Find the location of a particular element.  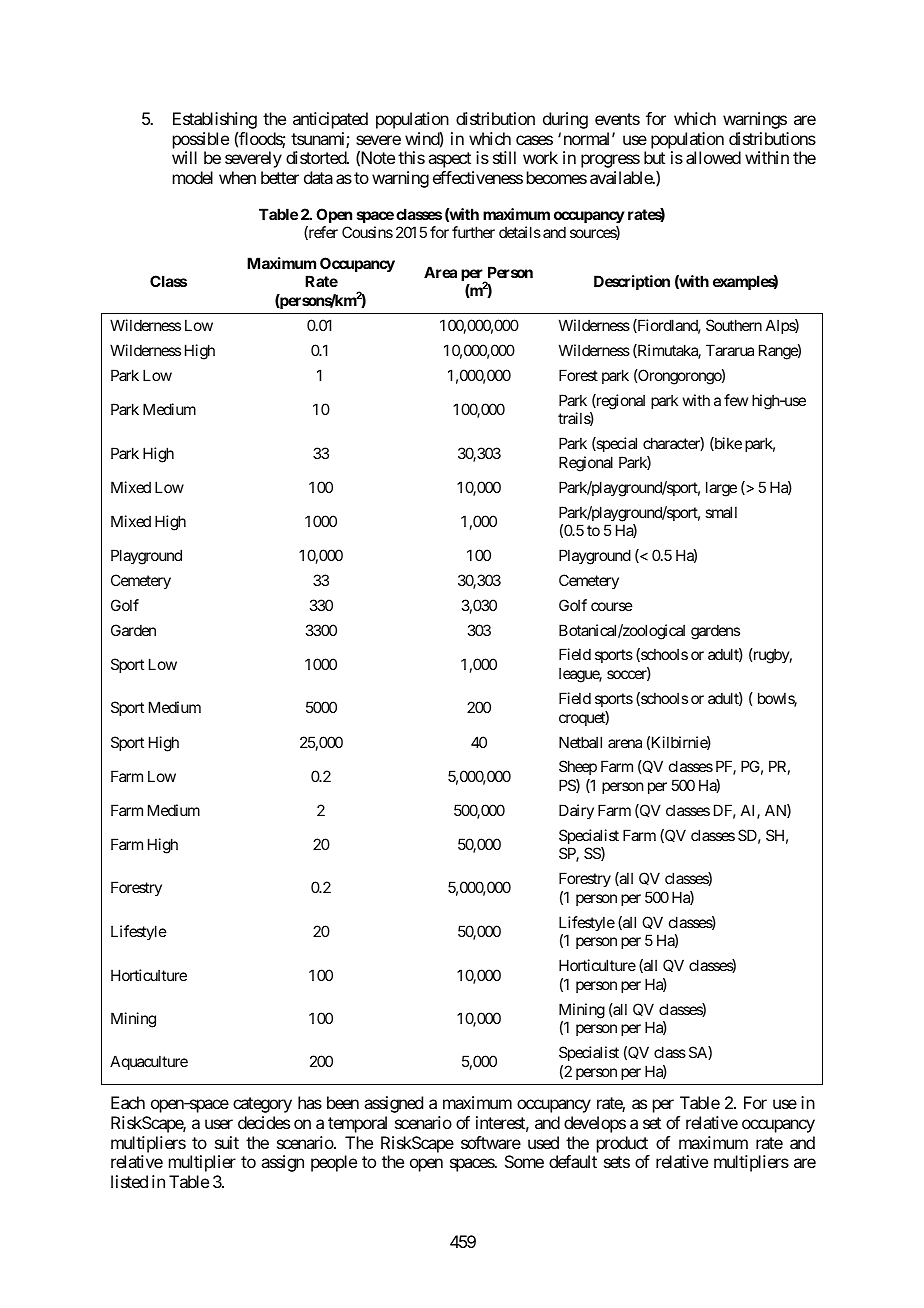

suit is located at coordinates (227, 1142).
